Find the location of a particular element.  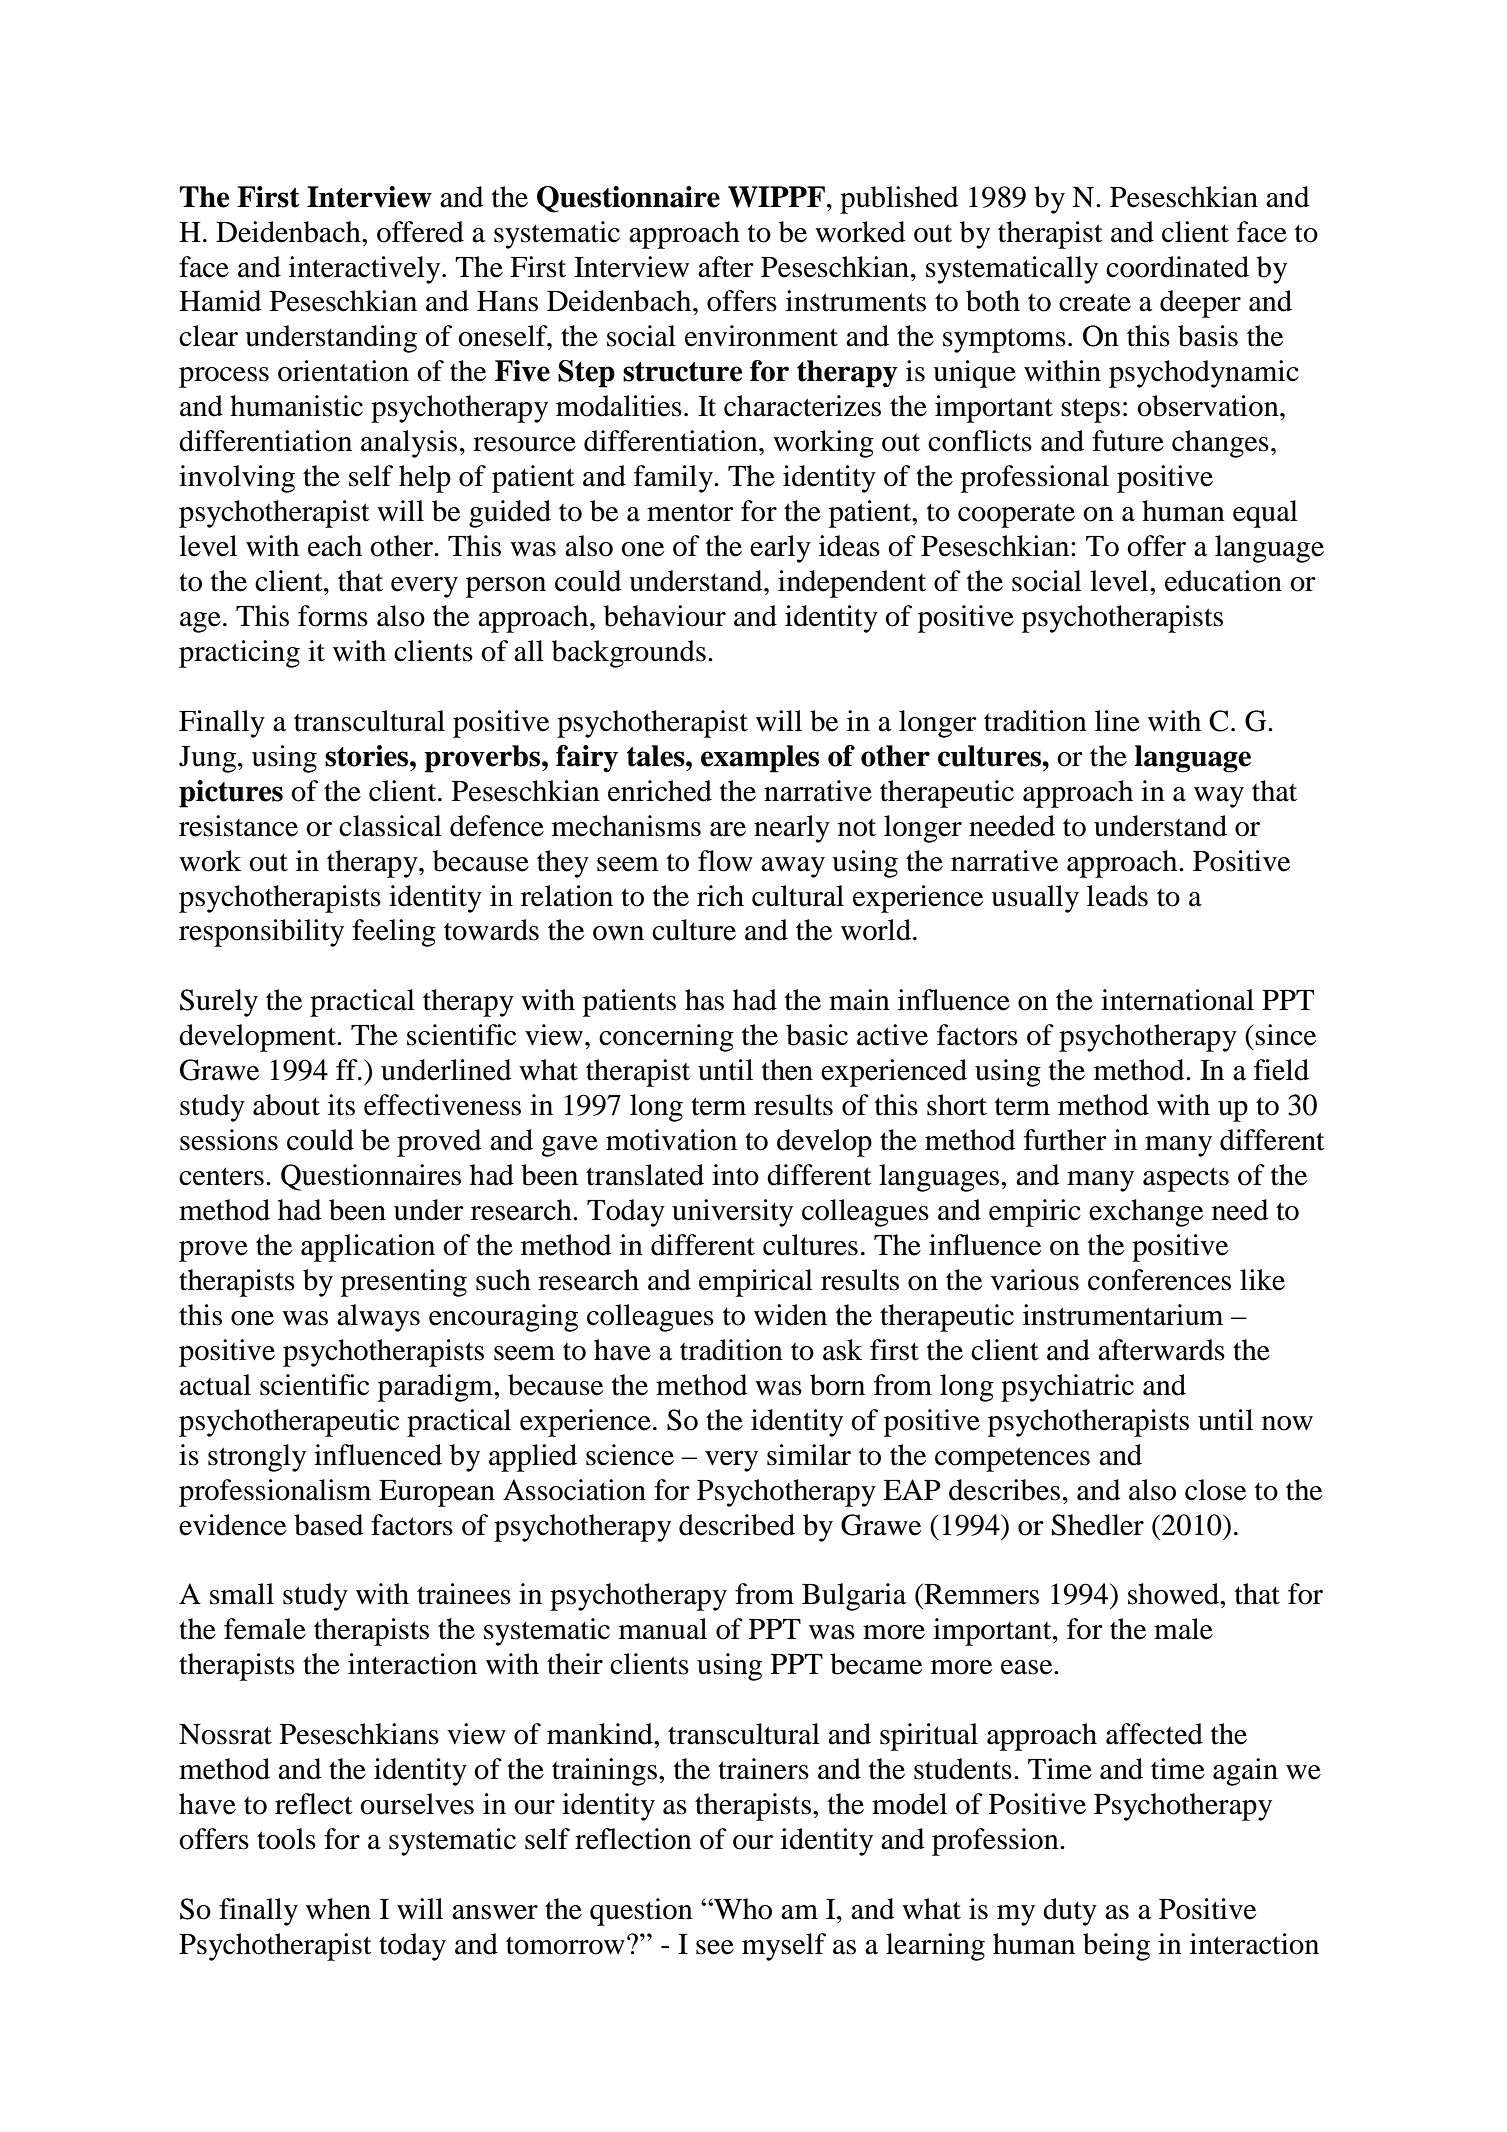

when is located at coordinates (338, 1909).
